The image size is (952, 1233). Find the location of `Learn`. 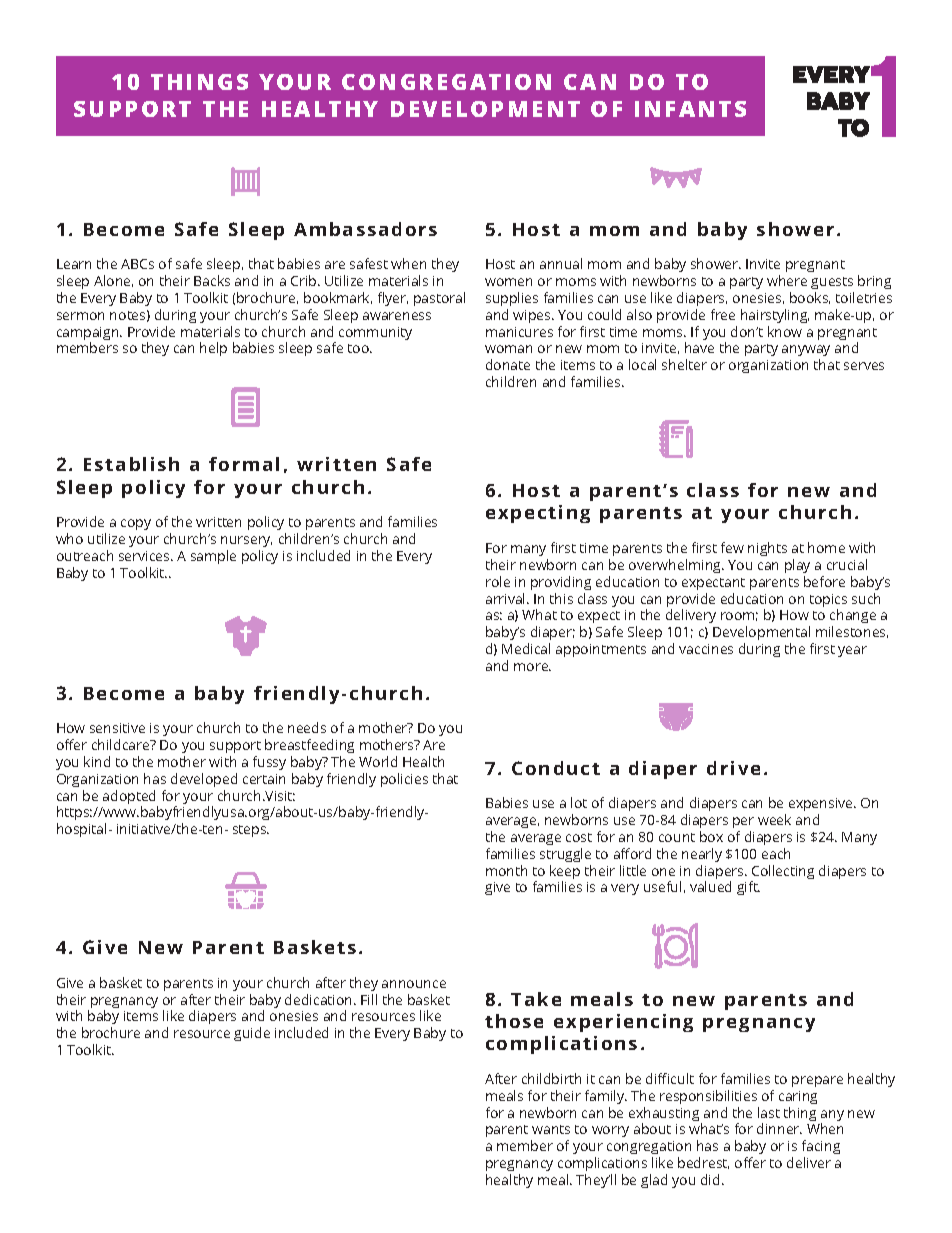

Learn is located at coordinates (74, 264).
